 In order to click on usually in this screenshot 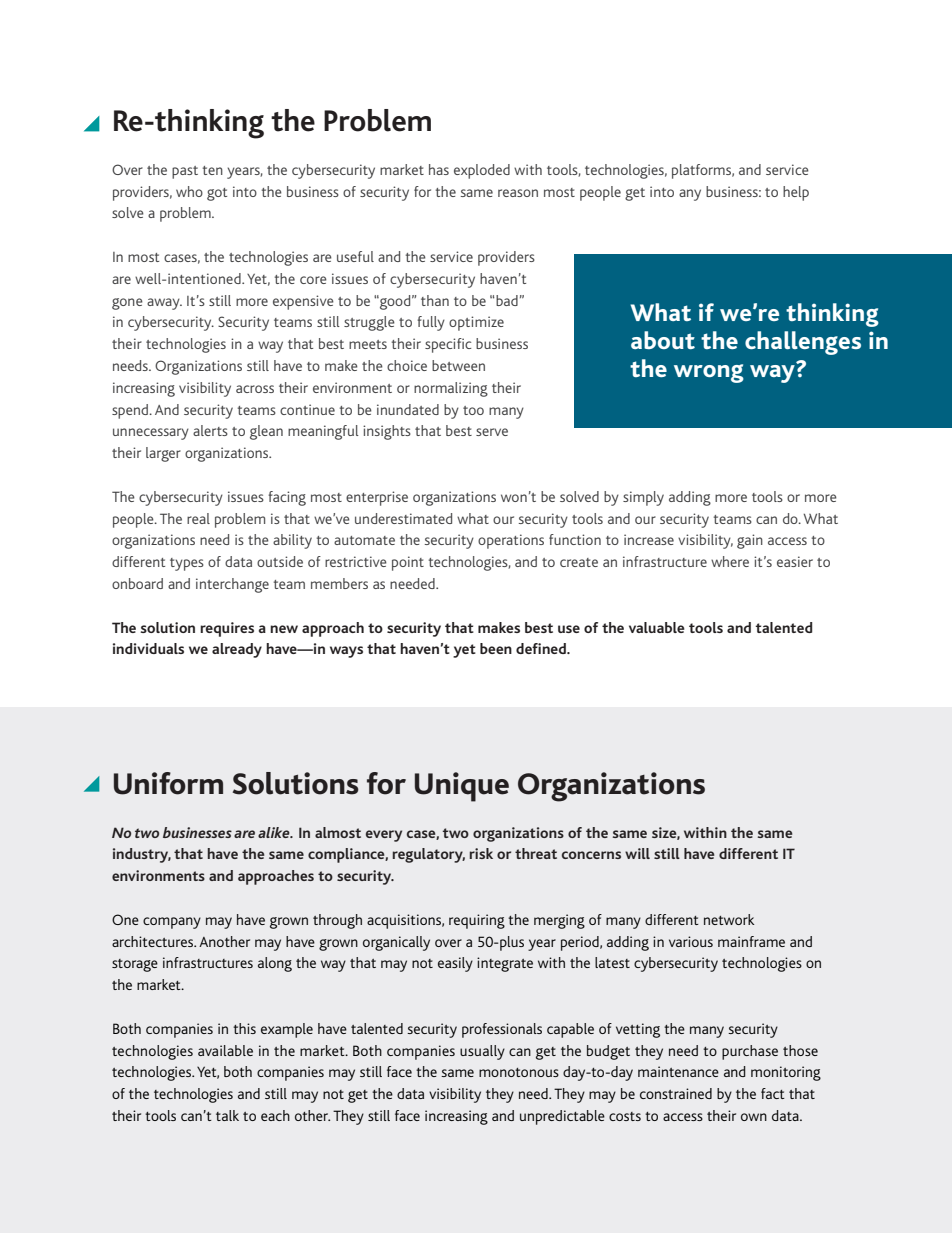, I will do `click(482, 1052)`.
